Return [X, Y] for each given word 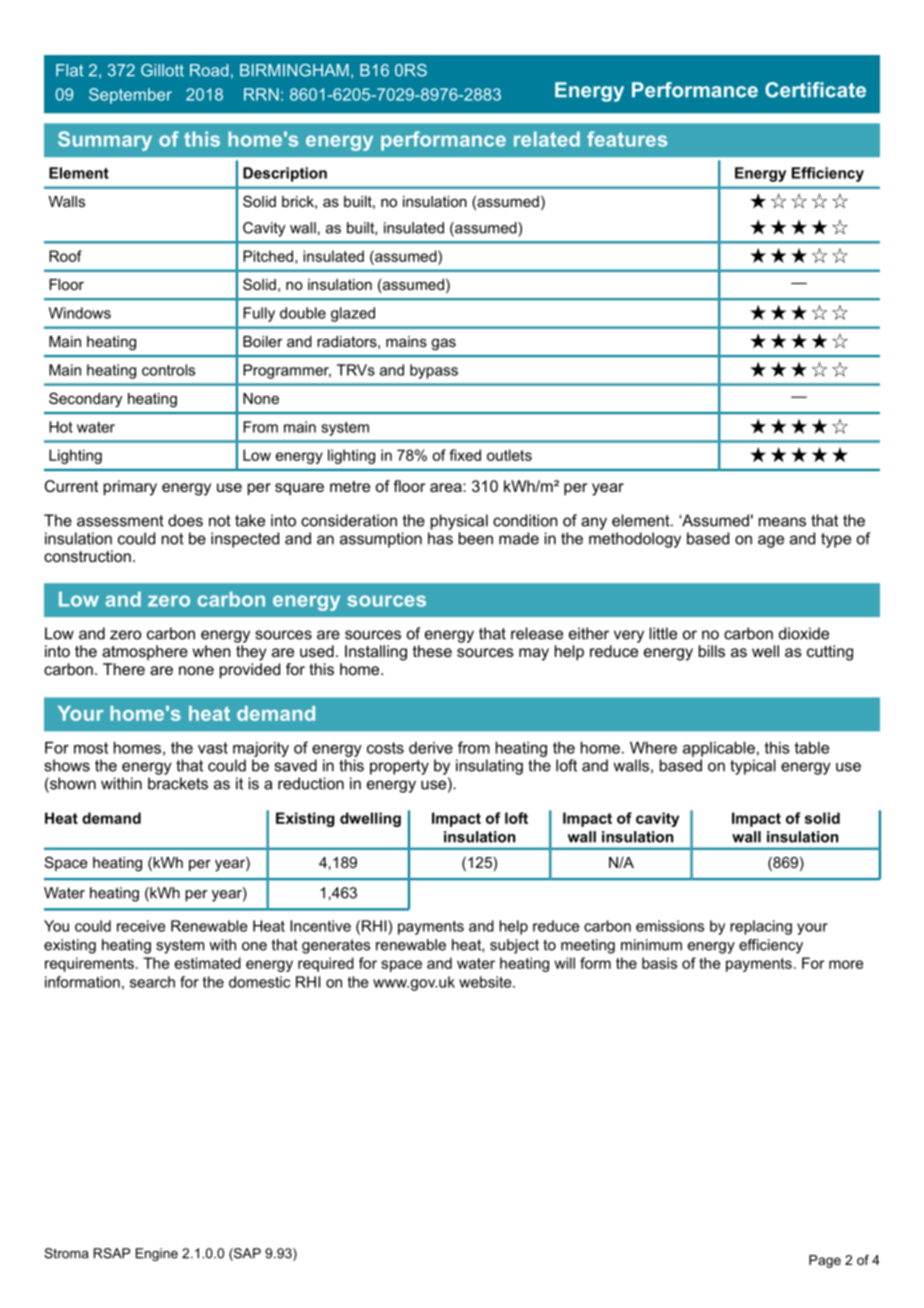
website [486, 982]
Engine [157, 1254]
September [130, 96]
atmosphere [145, 652]
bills [712, 651]
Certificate [815, 90]
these [432, 651]
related [547, 139]
